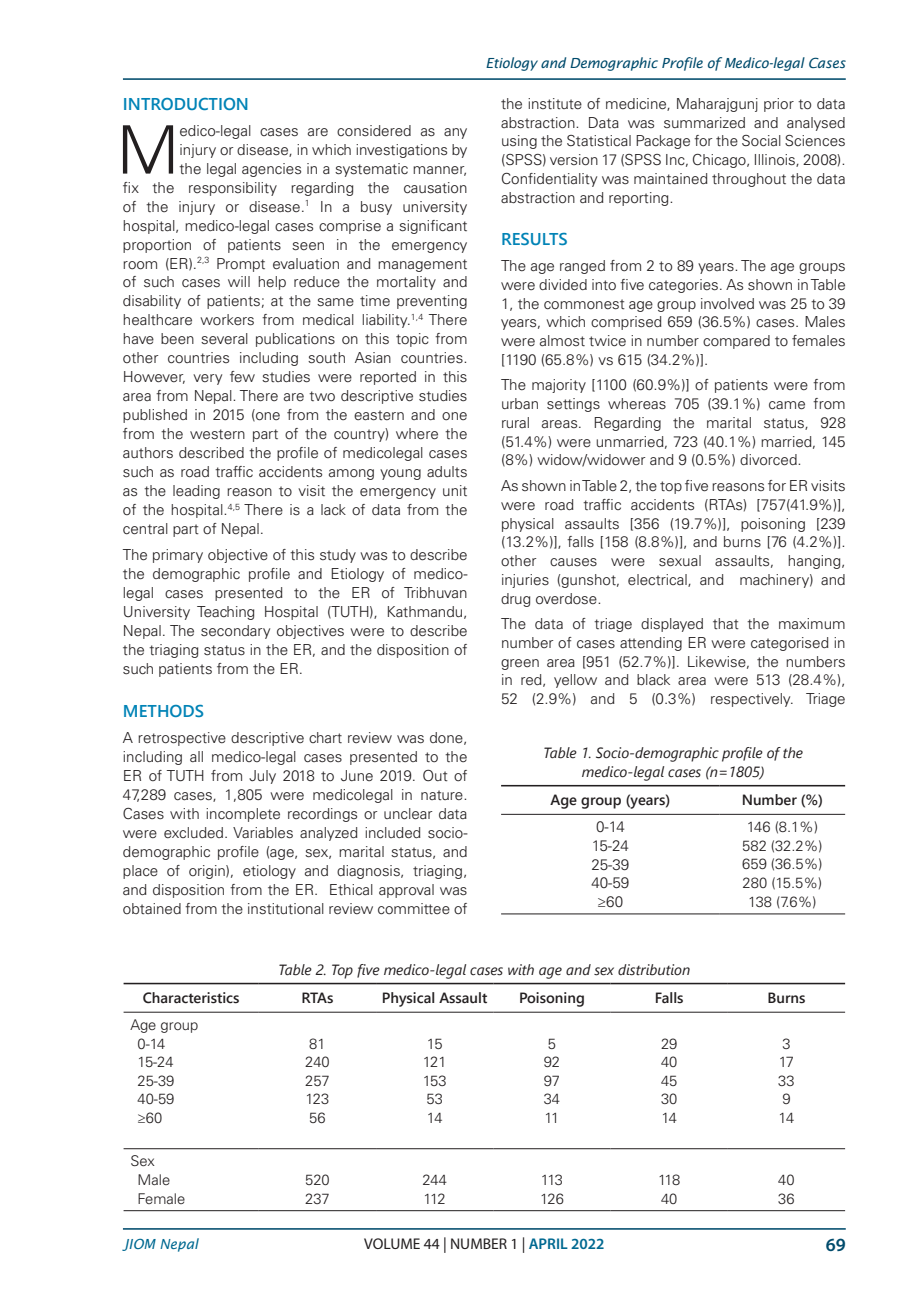  What do you see at coordinates (752, 700) in the document?
I see `respectively` at bounding box center [752, 700].
